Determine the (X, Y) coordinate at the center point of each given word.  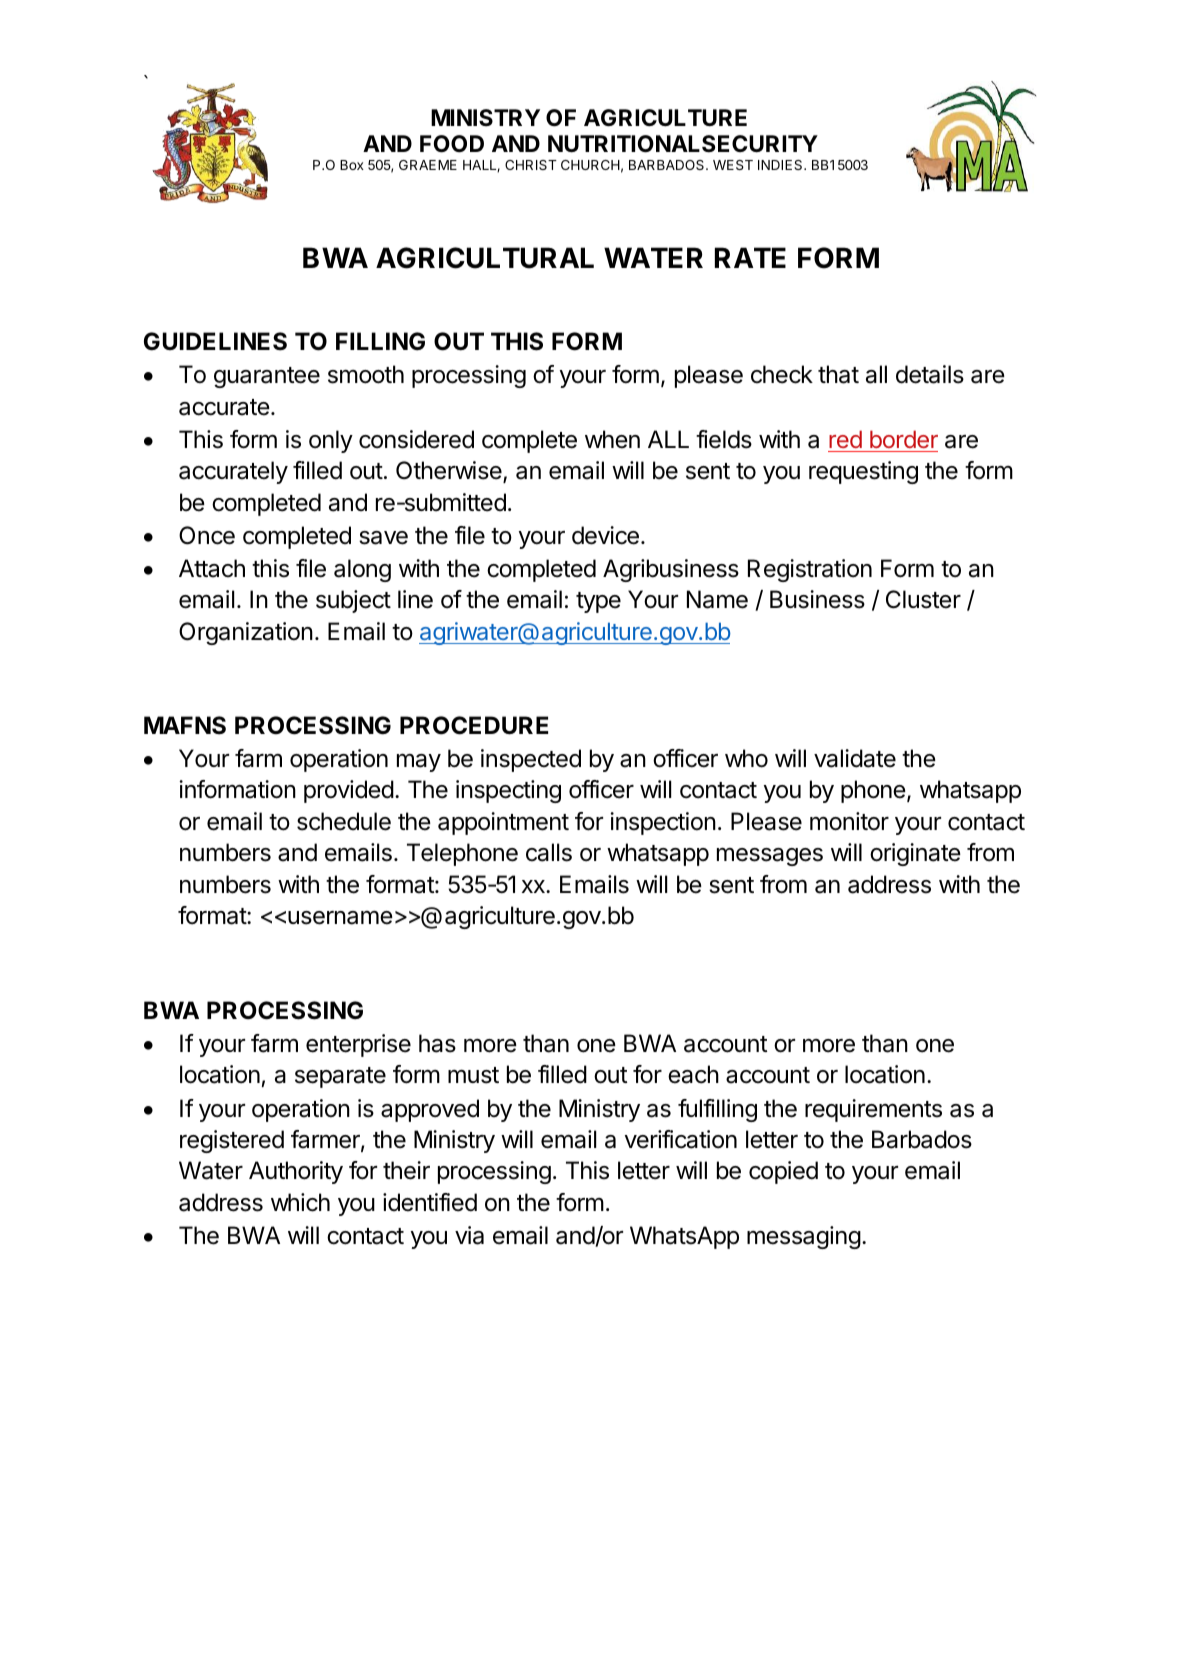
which (300, 1202)
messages (770, 857)
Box (352, 165)
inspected (531, 760)
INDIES (781, 165)
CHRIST (531, 165)
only (331, 441)
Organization (246, 633)
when (612, 439)
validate (855, 758)
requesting (863, 472)
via (469, 1235)
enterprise (358, 1045)
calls (549, 852)
